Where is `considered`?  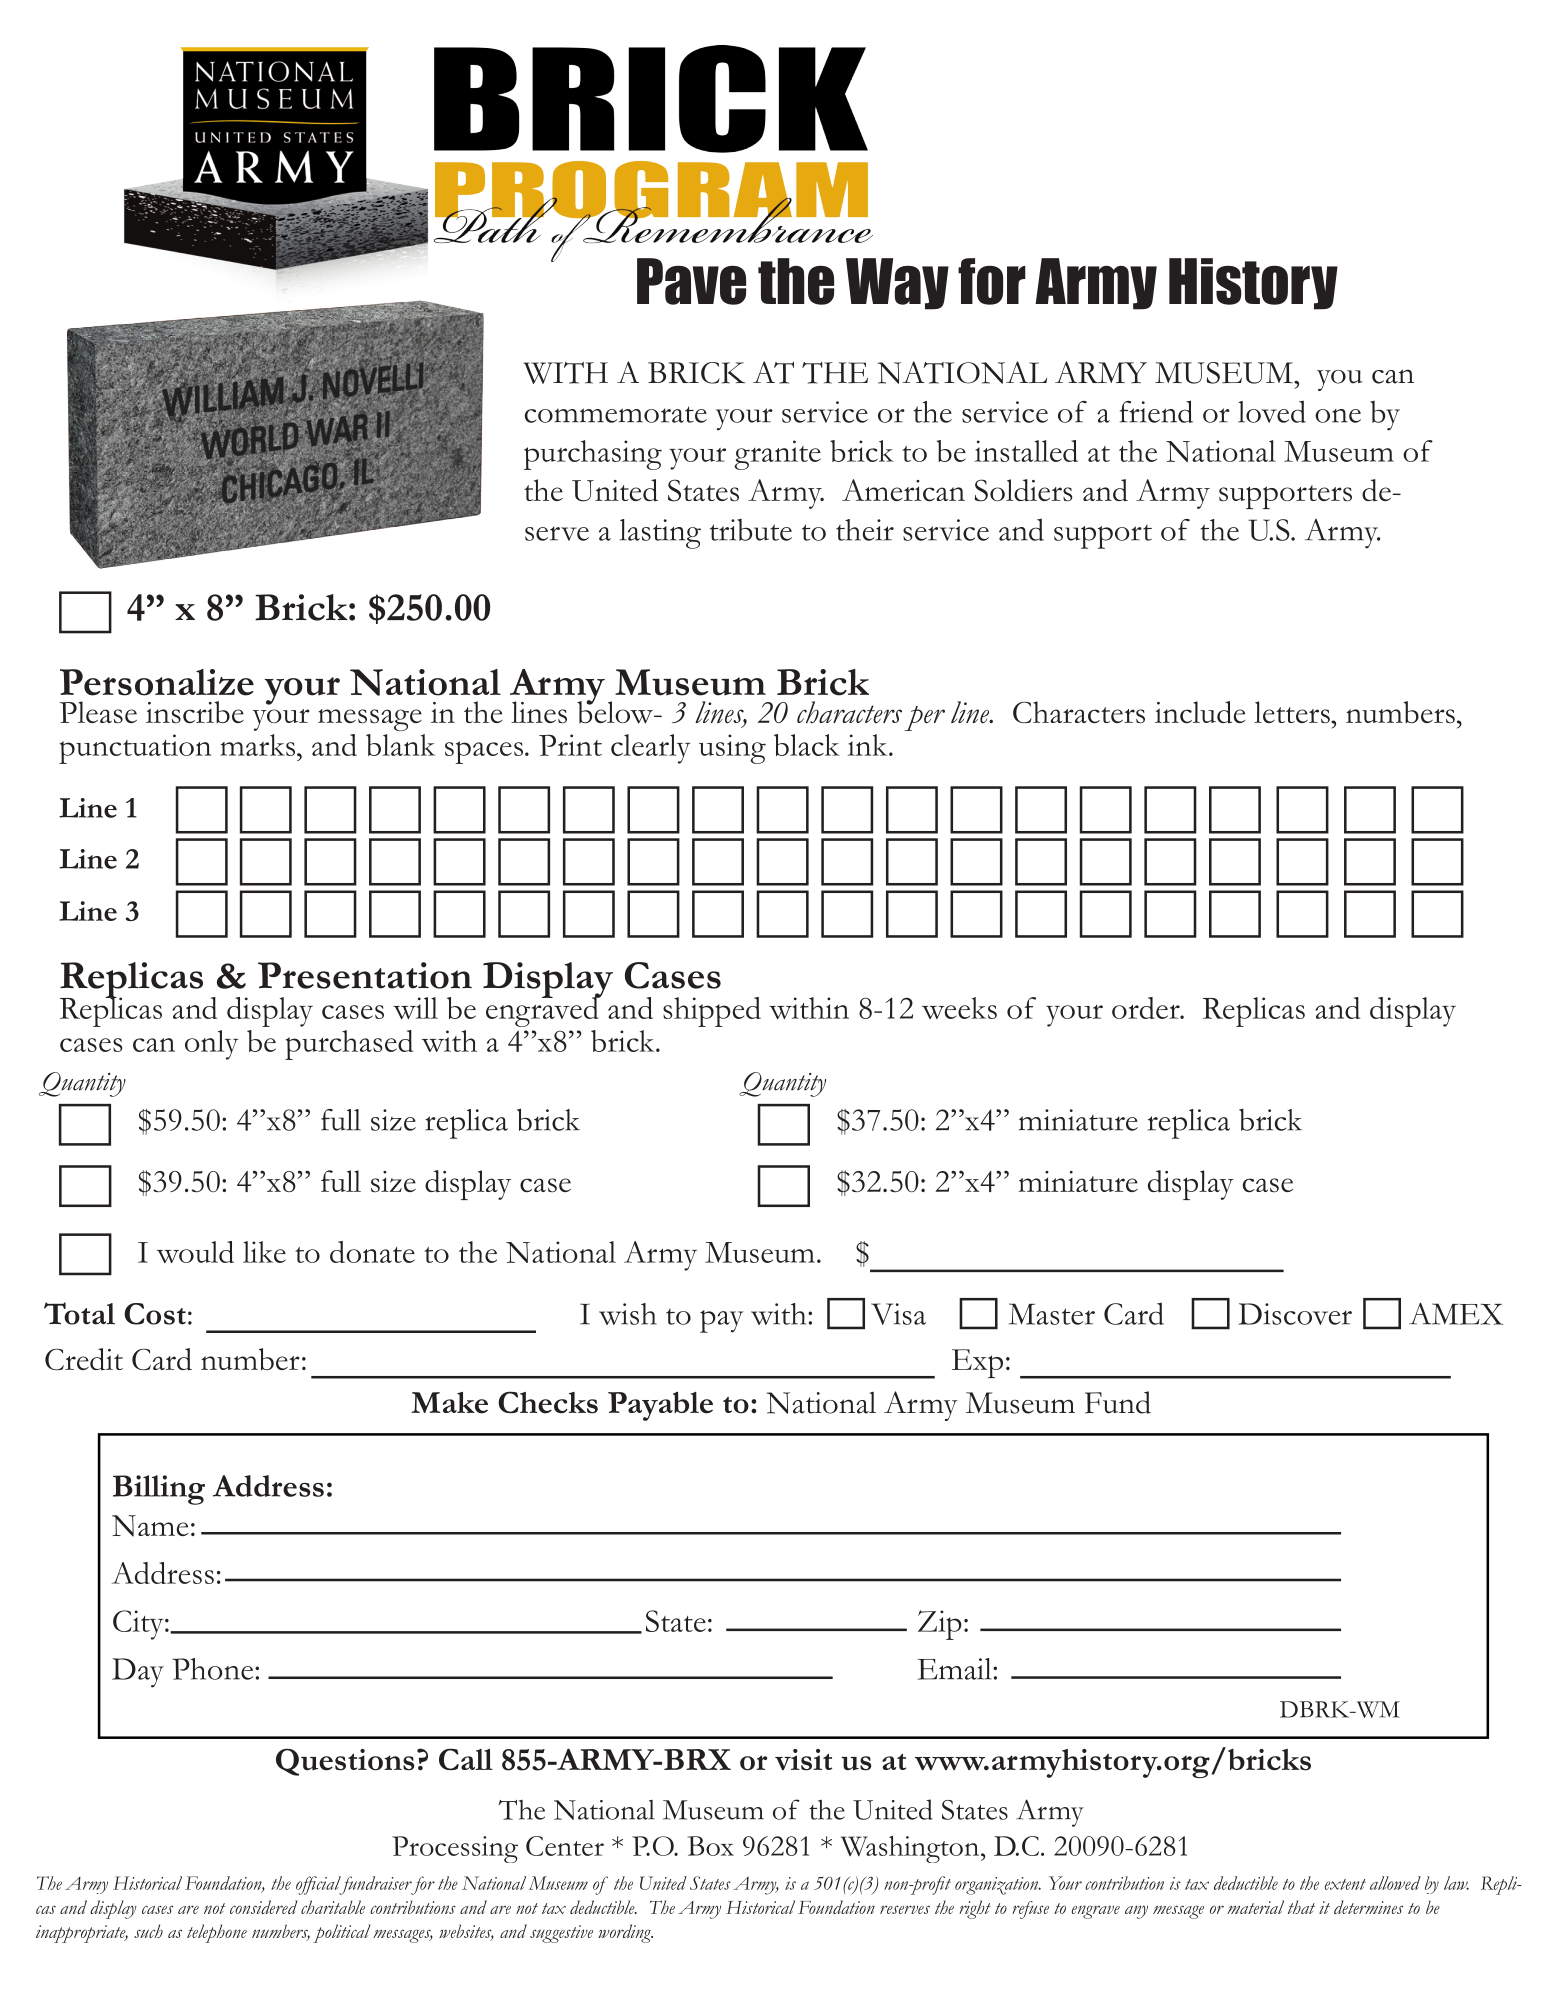
considered is located at coordinates (264, 1907).
